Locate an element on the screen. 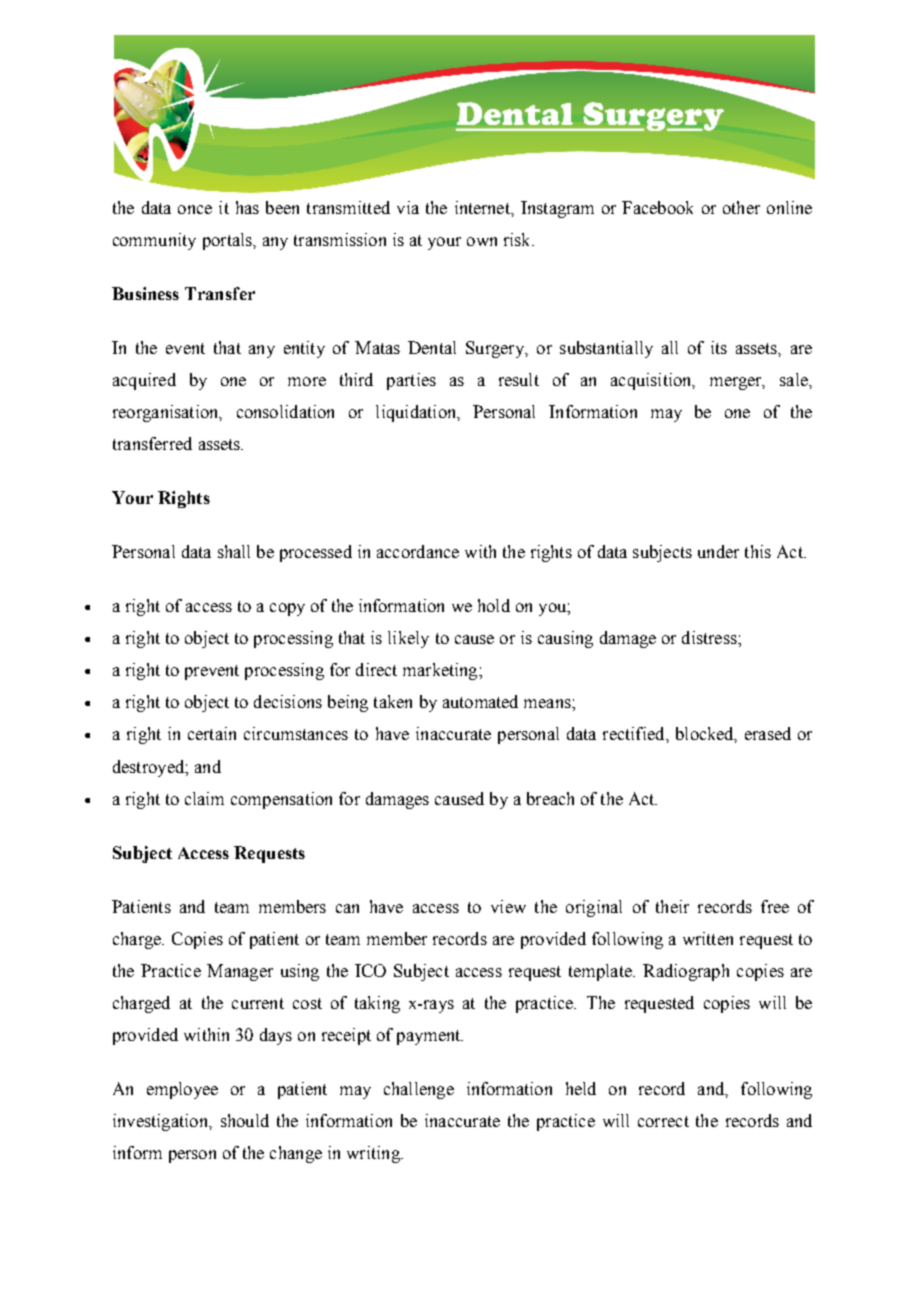  breach is located at coordinates (550, 798).
